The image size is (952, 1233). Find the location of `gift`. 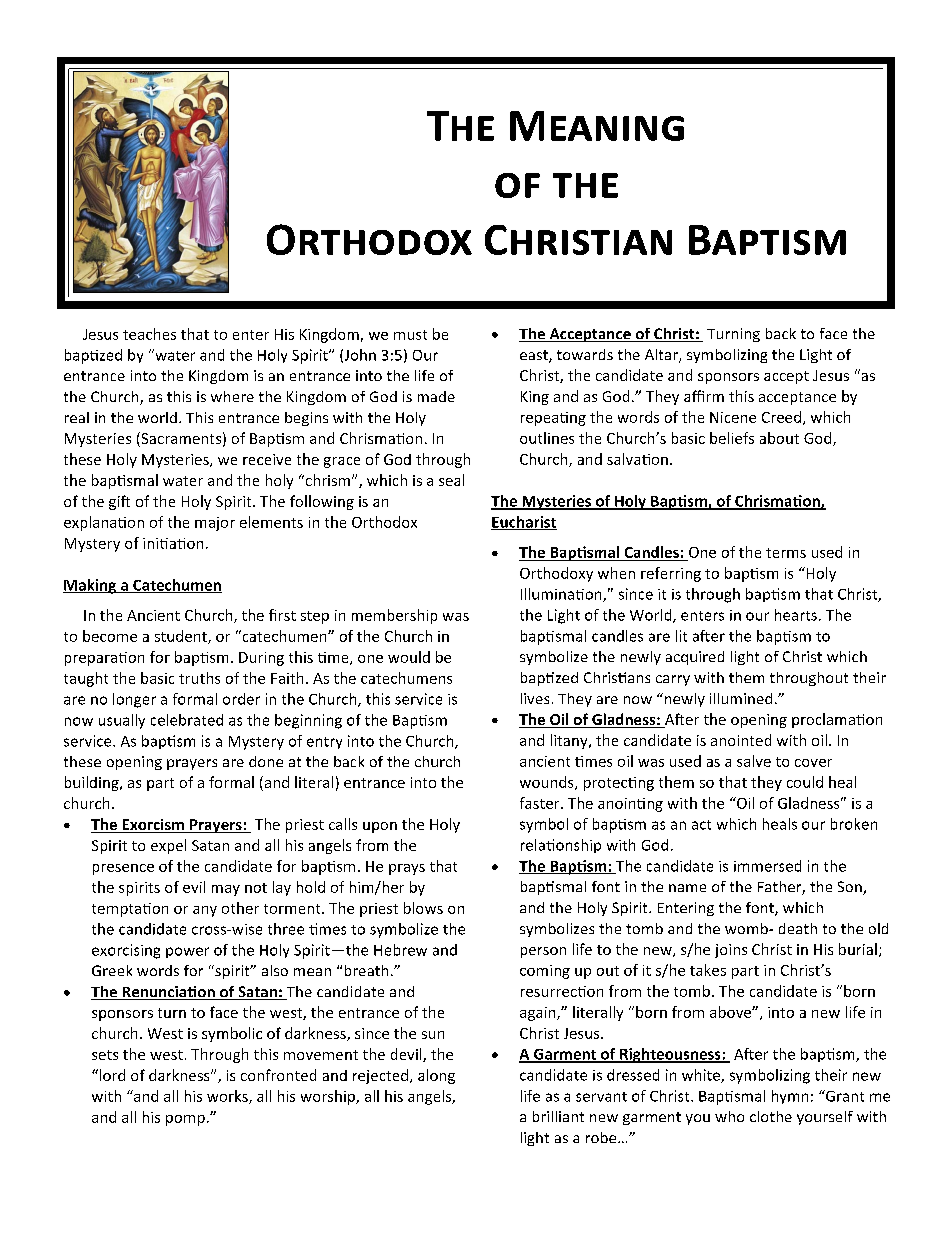

gift is located at coordinates (119, 502).
